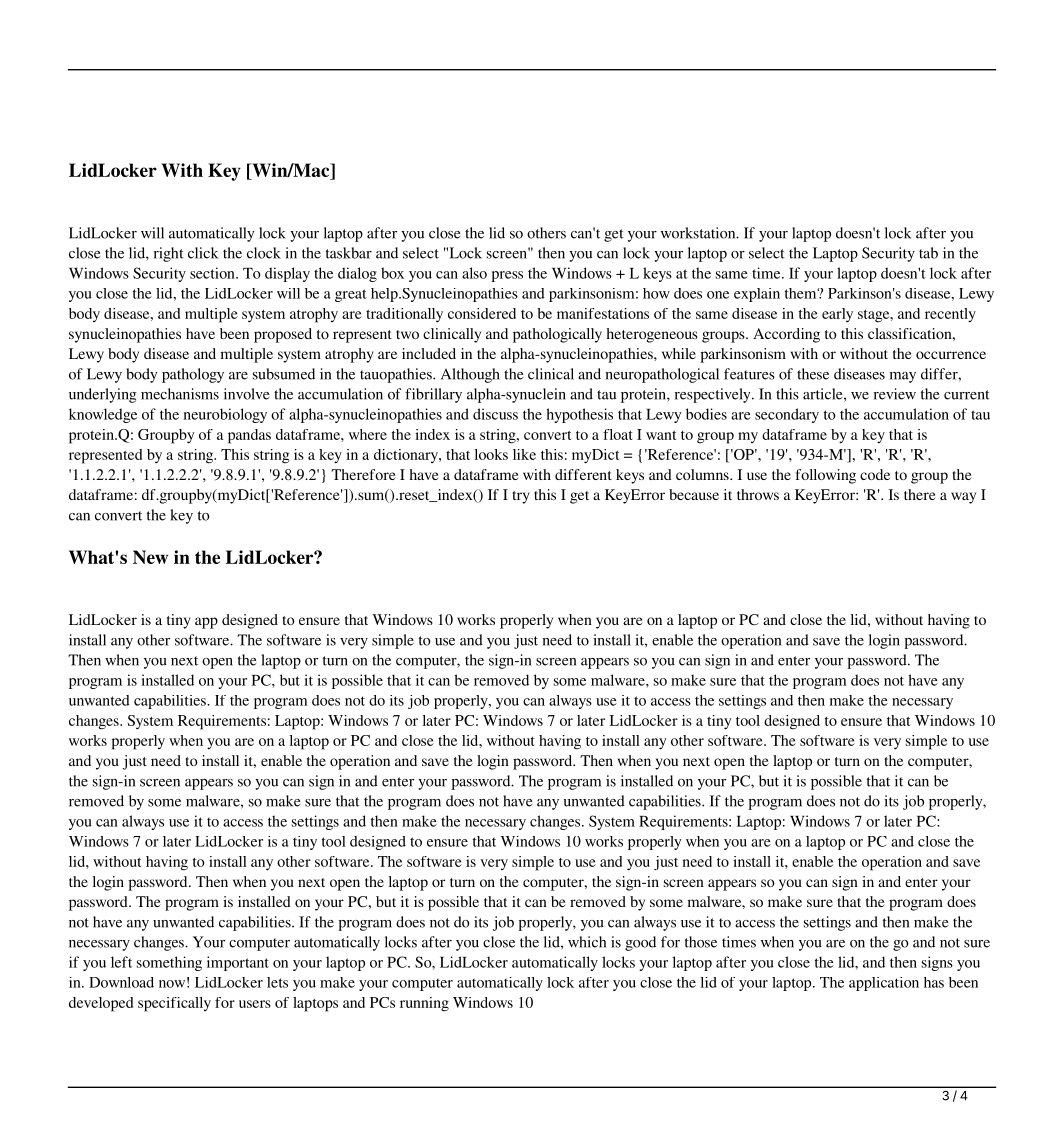  What do you see at coordinates (150, 557) in the image?
I see `New` at bounding box center [150, 557].
